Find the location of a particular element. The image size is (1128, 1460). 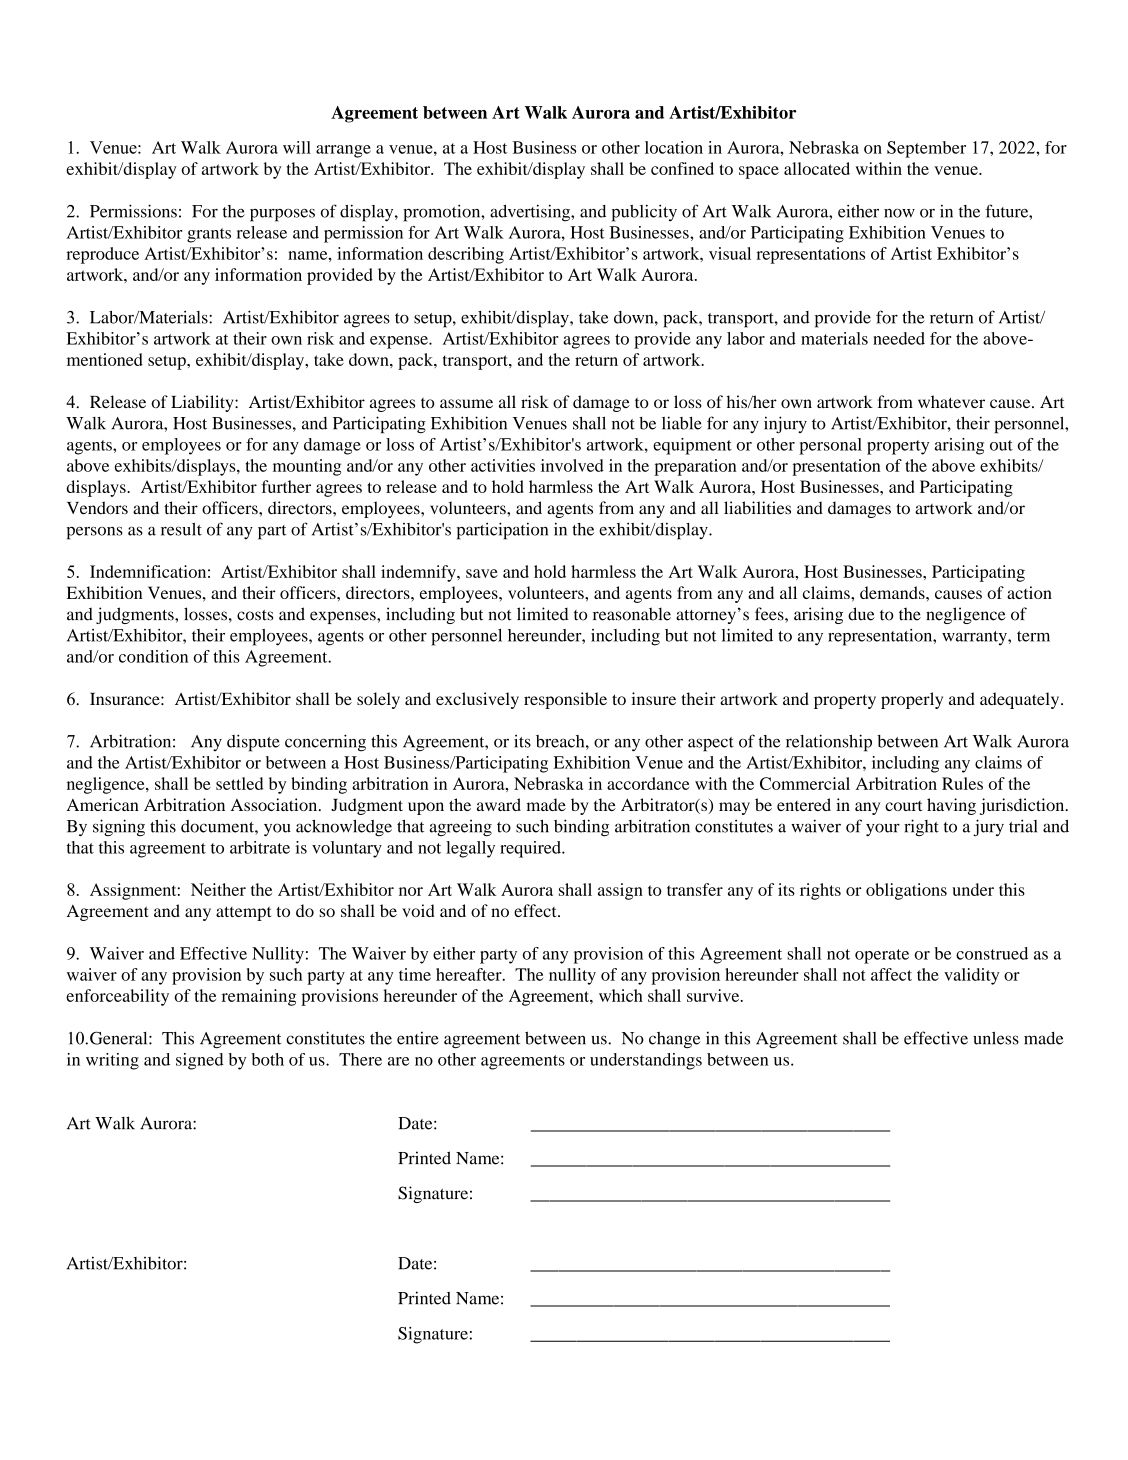

reasonable is located at coordinates (632, 614).
